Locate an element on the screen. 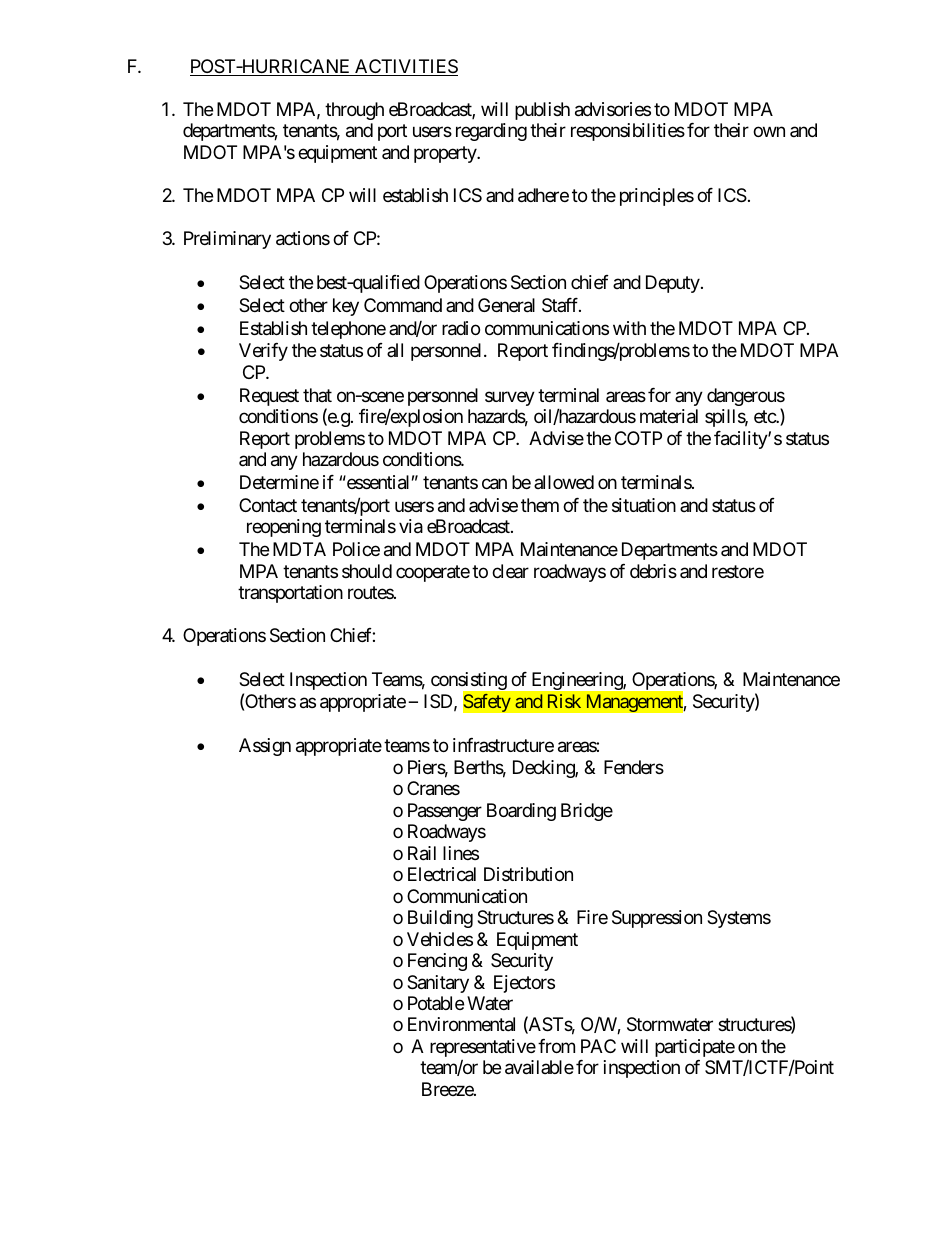 The width and height of the screenshot is (952, 1233). through is located at coordinates (354, 111).
